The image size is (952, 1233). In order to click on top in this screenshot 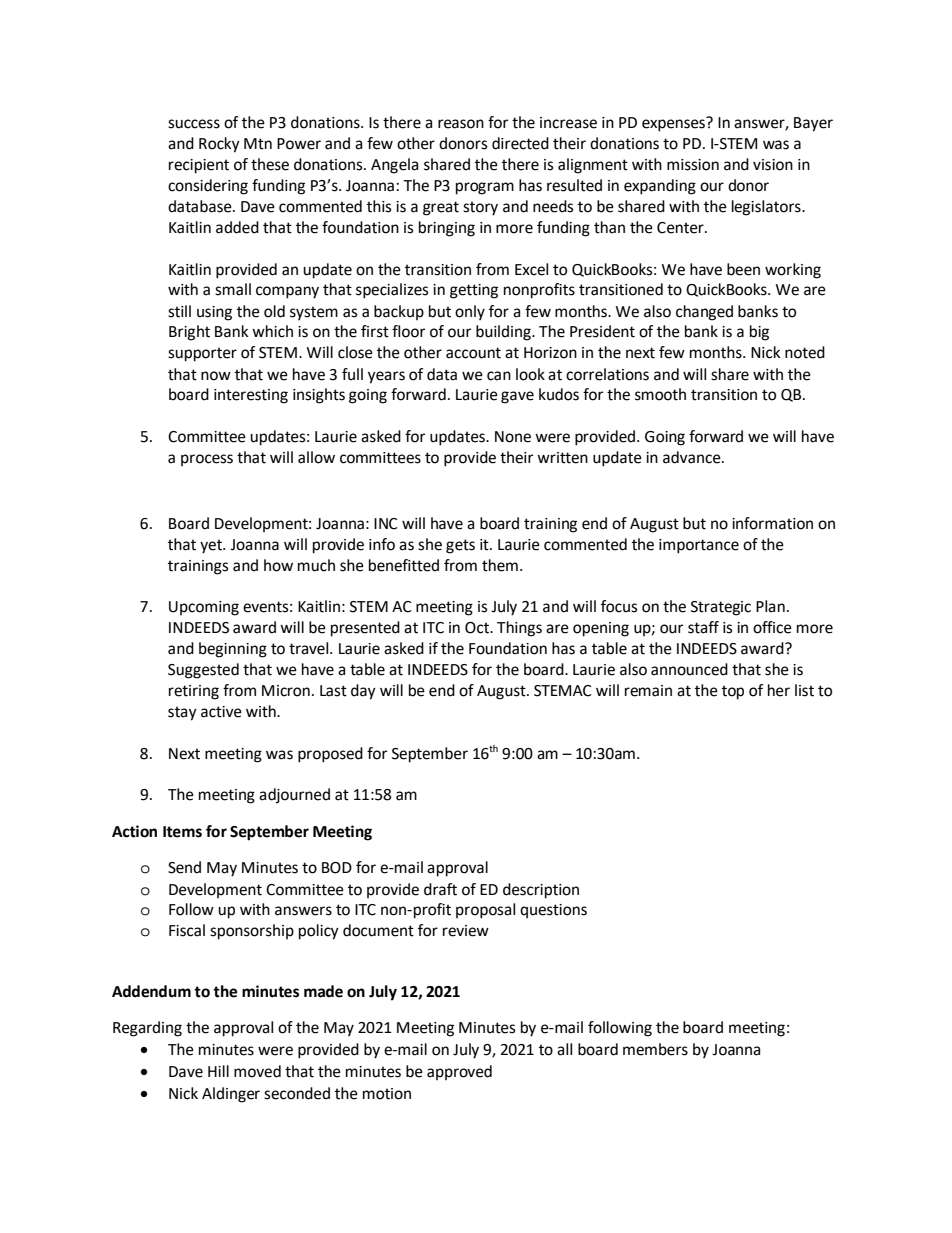, I will do `click(733, 692)`.
